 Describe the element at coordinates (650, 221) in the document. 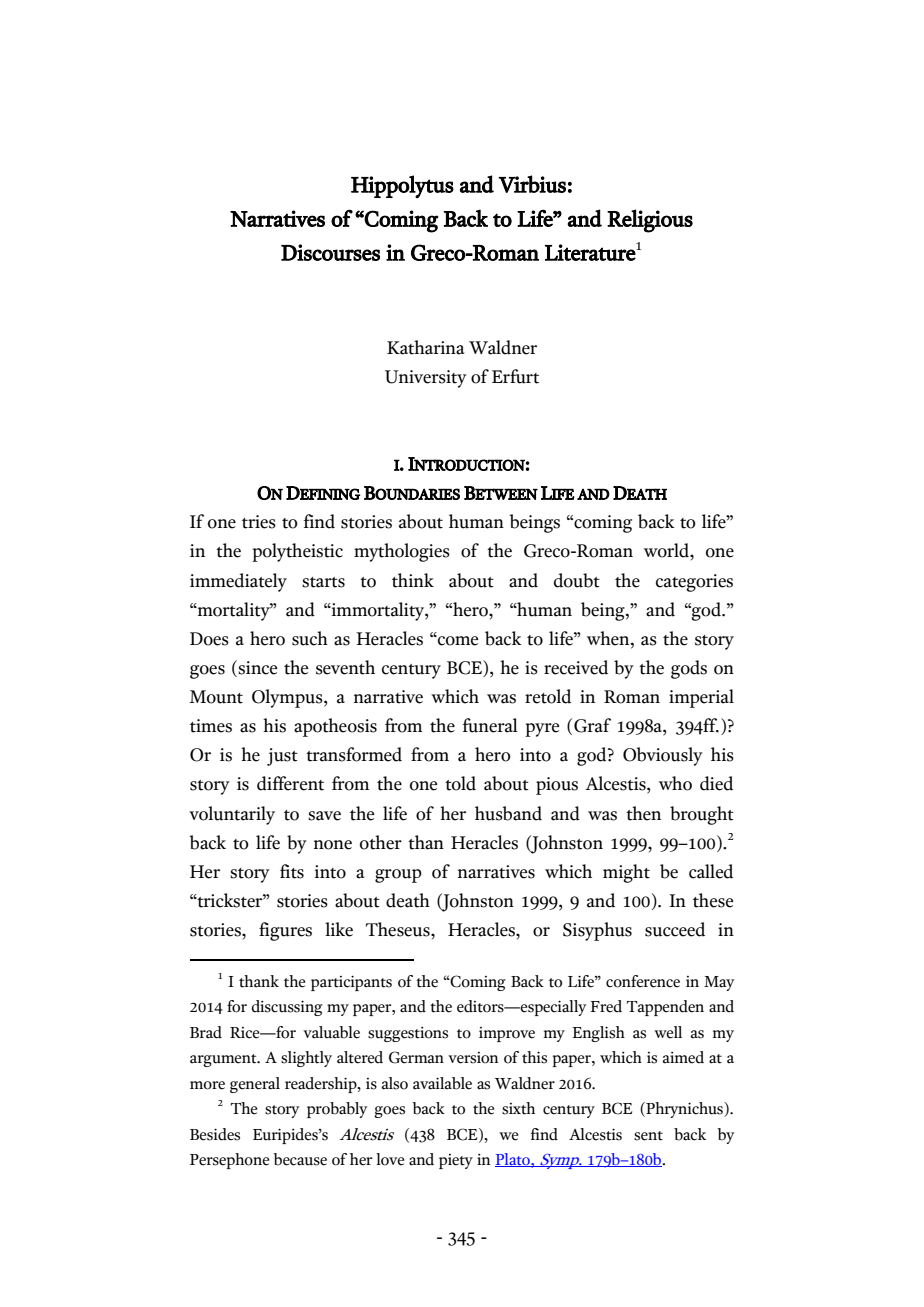

I see `Religious` at that location.
